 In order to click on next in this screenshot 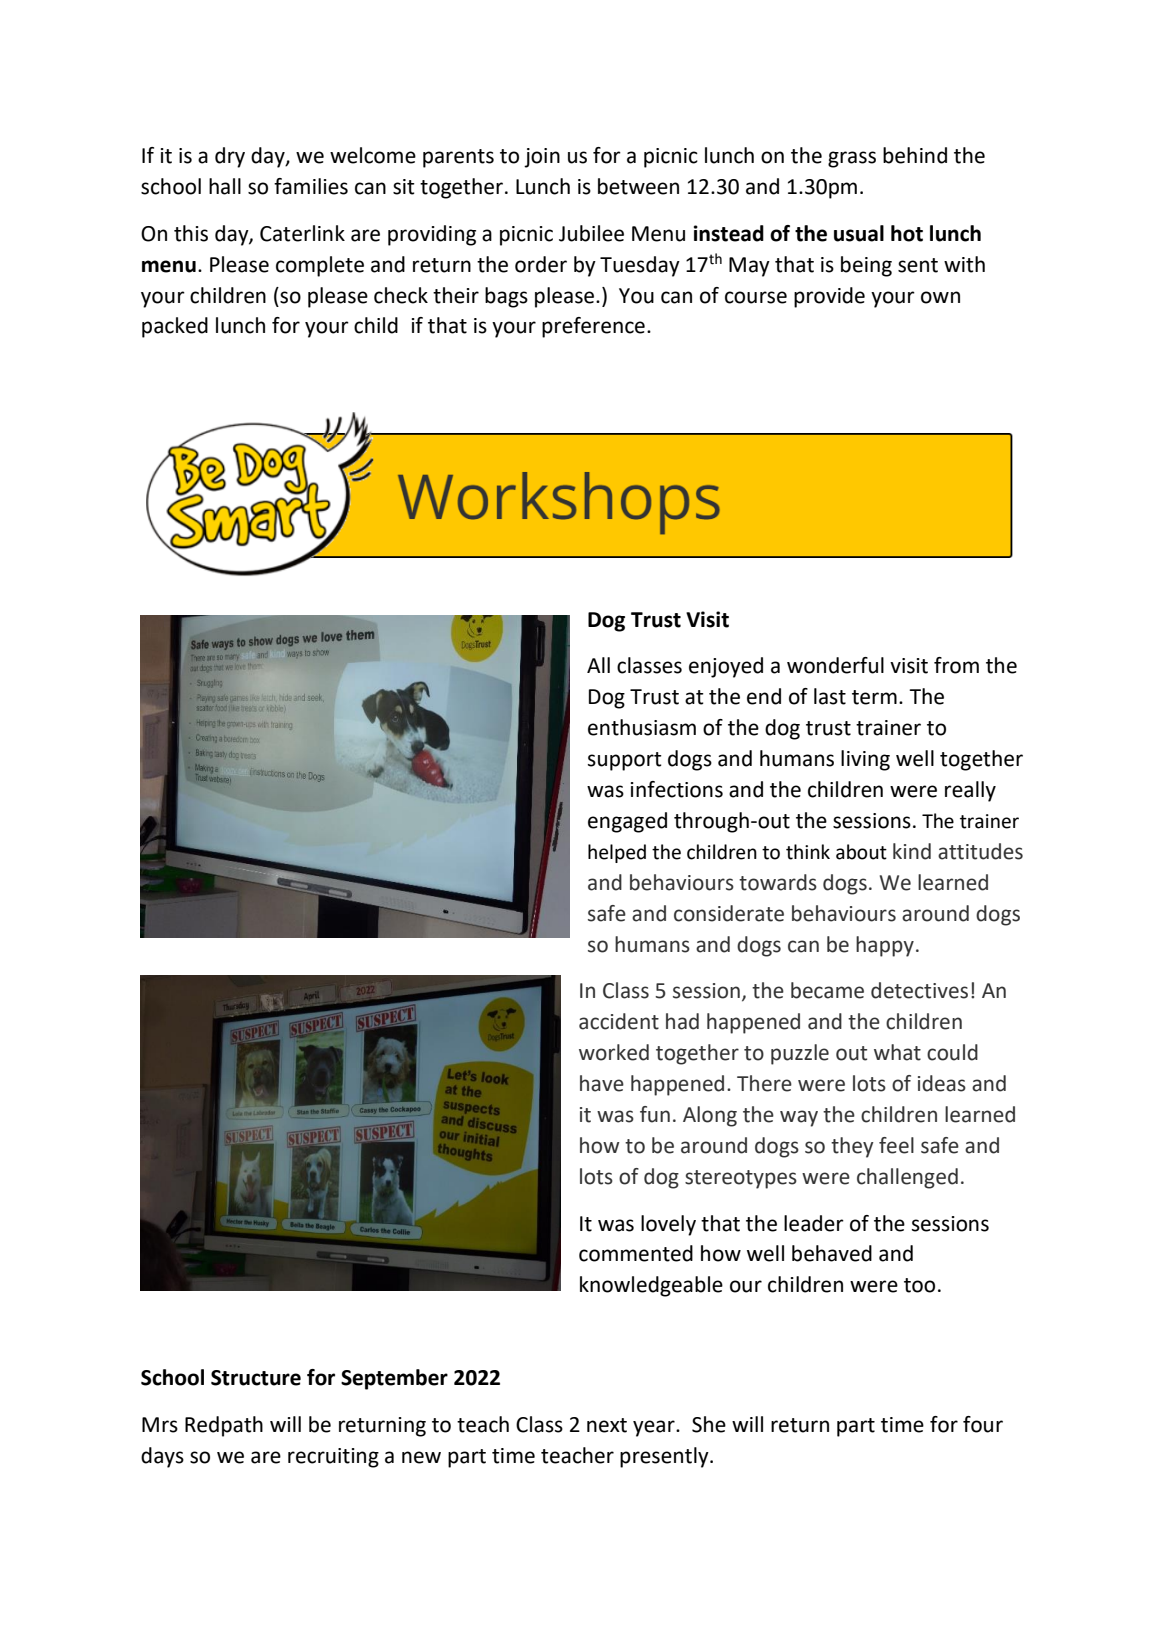, I will do `click(607, 1425)`.
